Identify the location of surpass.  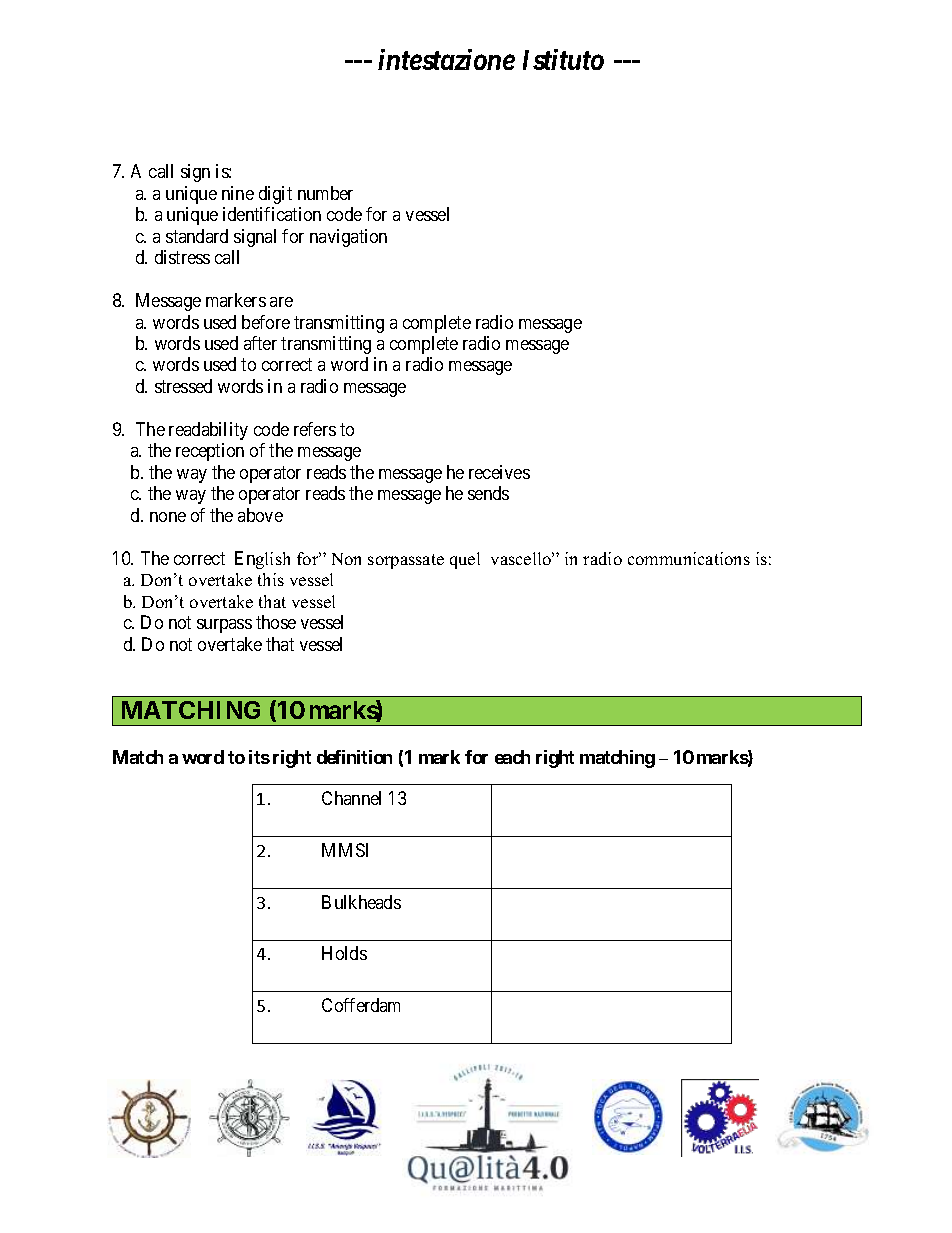
(224, 626).
